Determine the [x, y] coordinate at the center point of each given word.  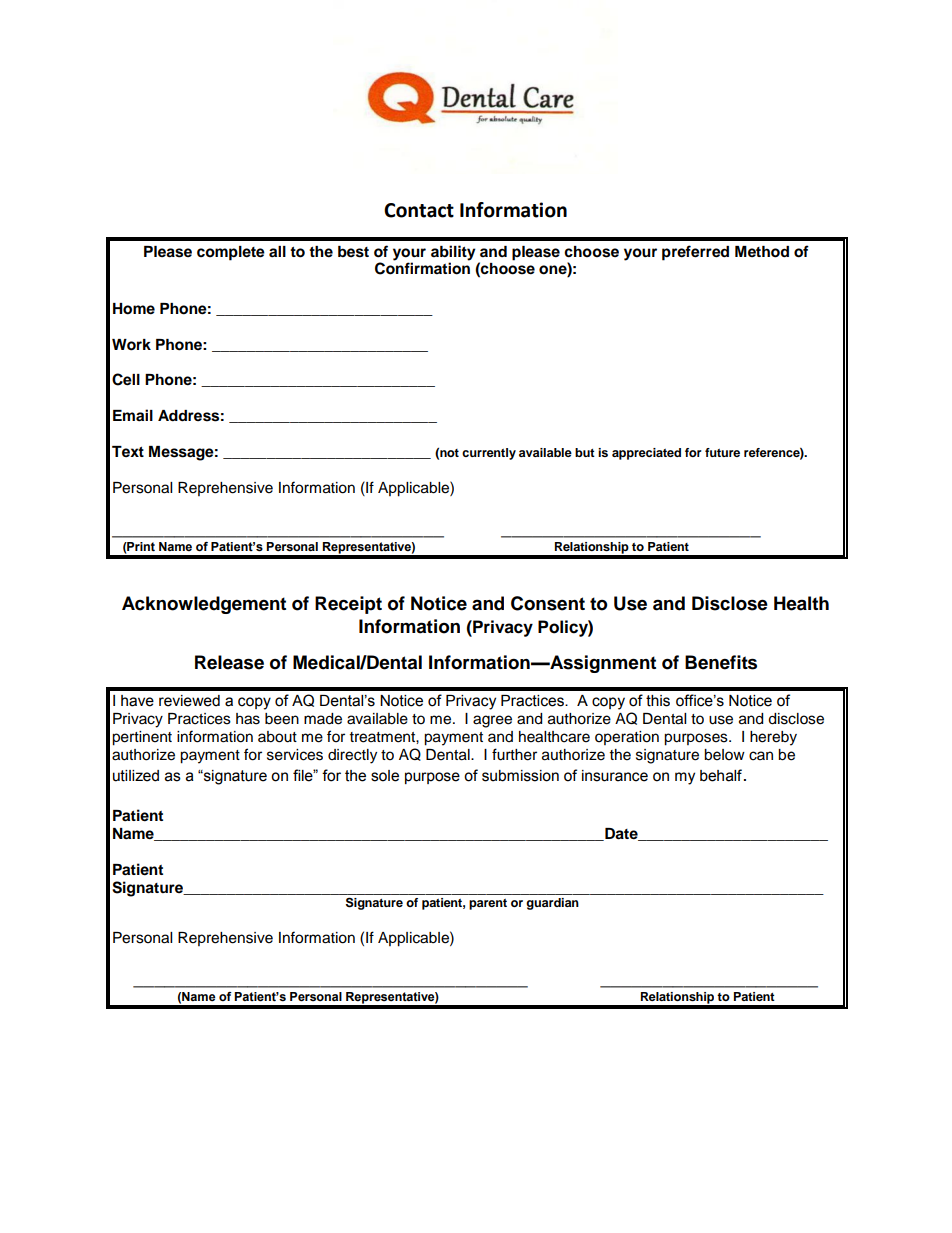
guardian [552, 904]
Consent [548, 603]
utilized [136, 776]
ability [453, 253]
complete [231, 253]
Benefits [721, 662]
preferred [695, 253]
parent [488, 904]
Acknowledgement [204, 605]
